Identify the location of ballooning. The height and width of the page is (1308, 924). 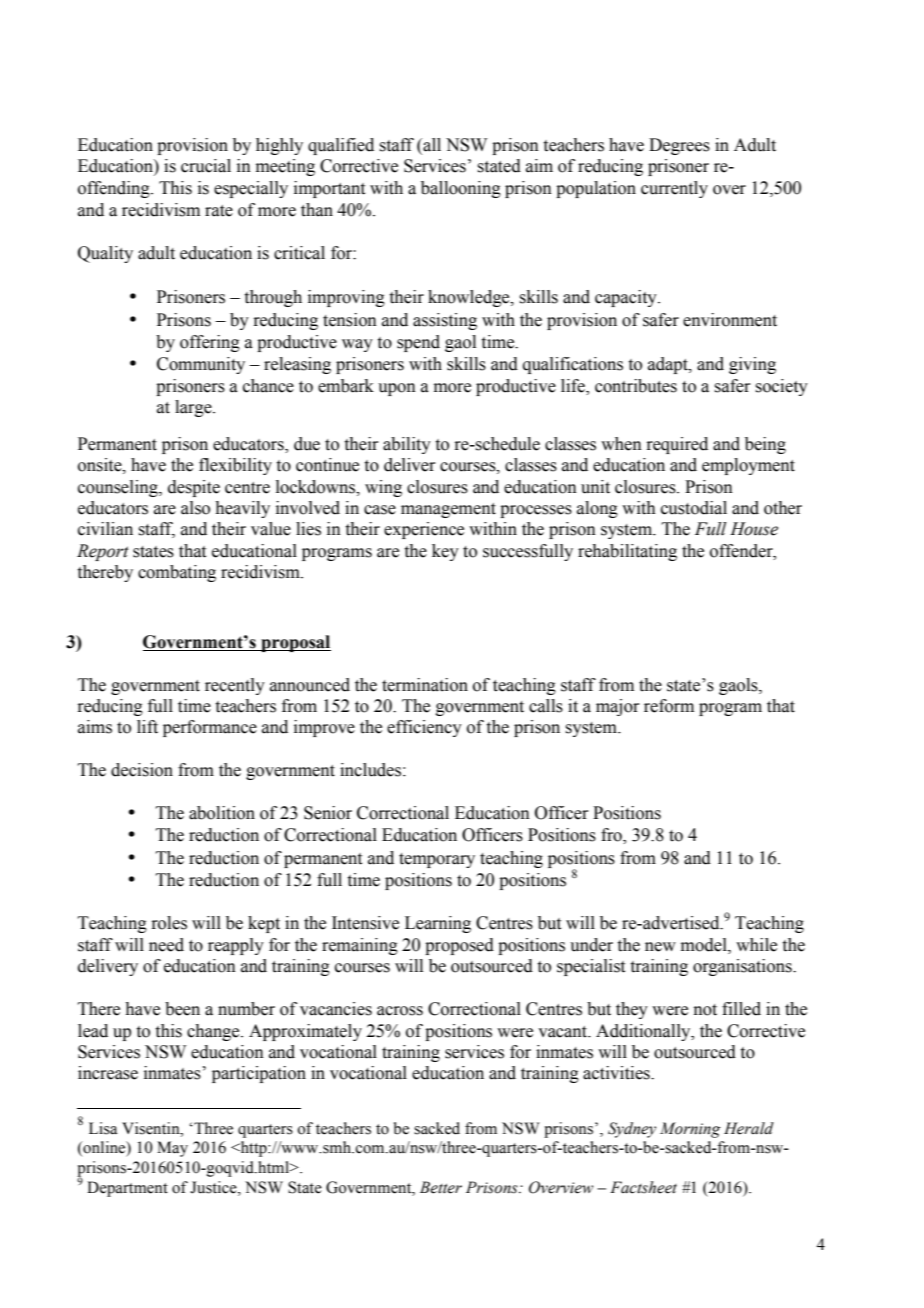
(461, 189).
